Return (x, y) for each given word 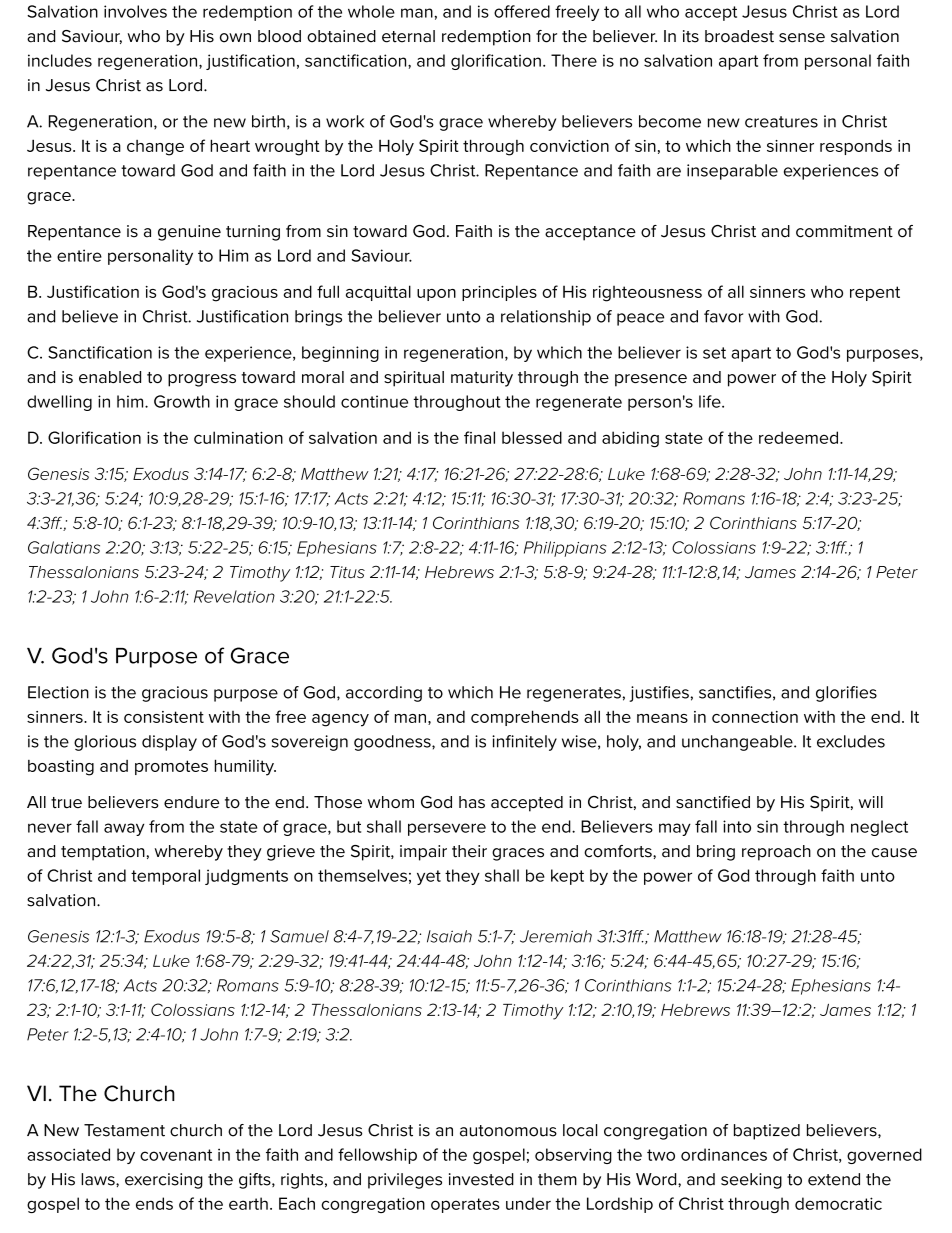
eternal (408, 36)
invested (481, 1179)
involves (135, 11)
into (737, 826)
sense (802, 38)
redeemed (798, 437)
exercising (164, 1181)
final (479, 437)
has (472, 802)
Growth (182, 401)
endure (191, 802)
